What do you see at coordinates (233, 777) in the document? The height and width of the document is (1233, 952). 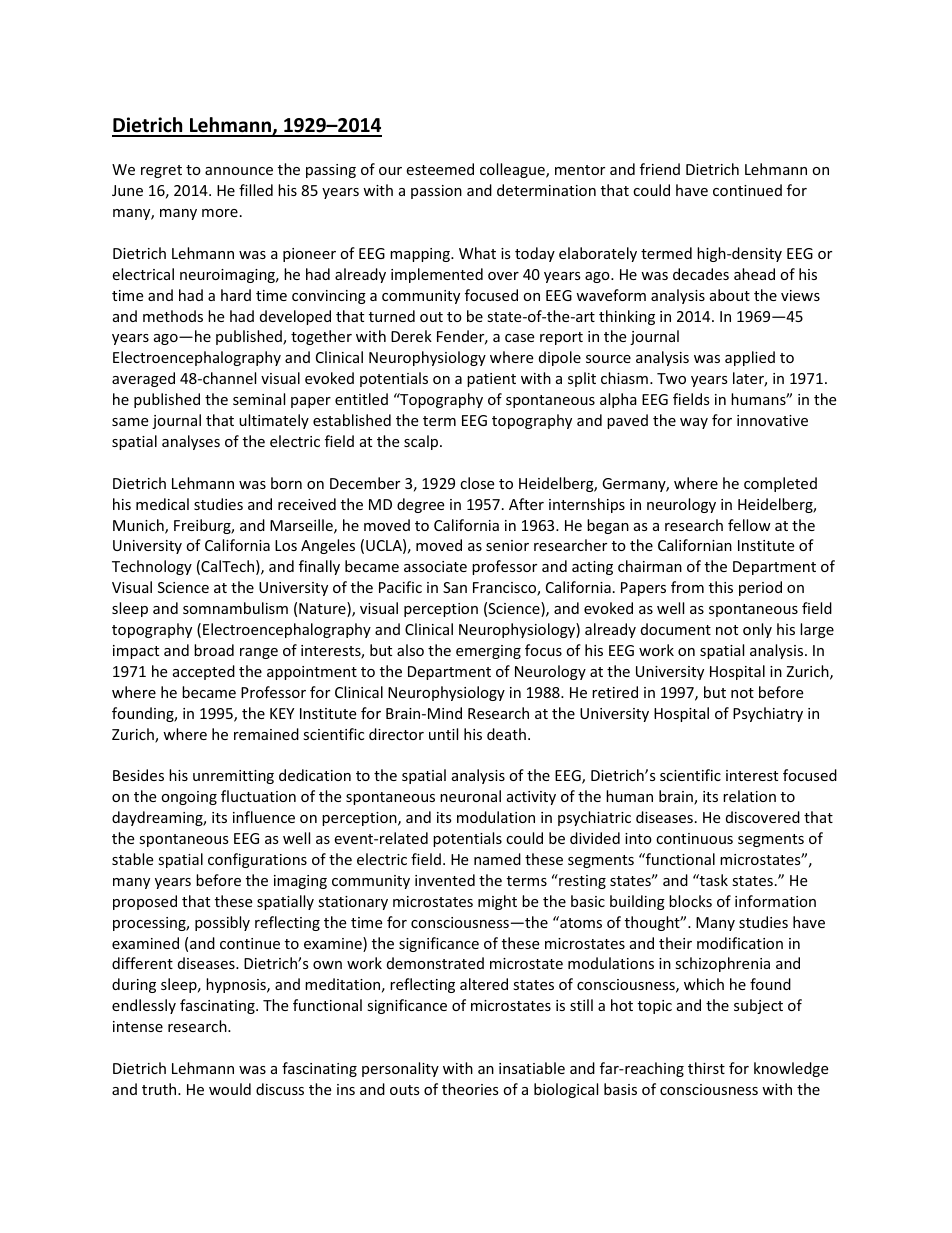 I see `unremitting` at bounding box center [233, 777].
